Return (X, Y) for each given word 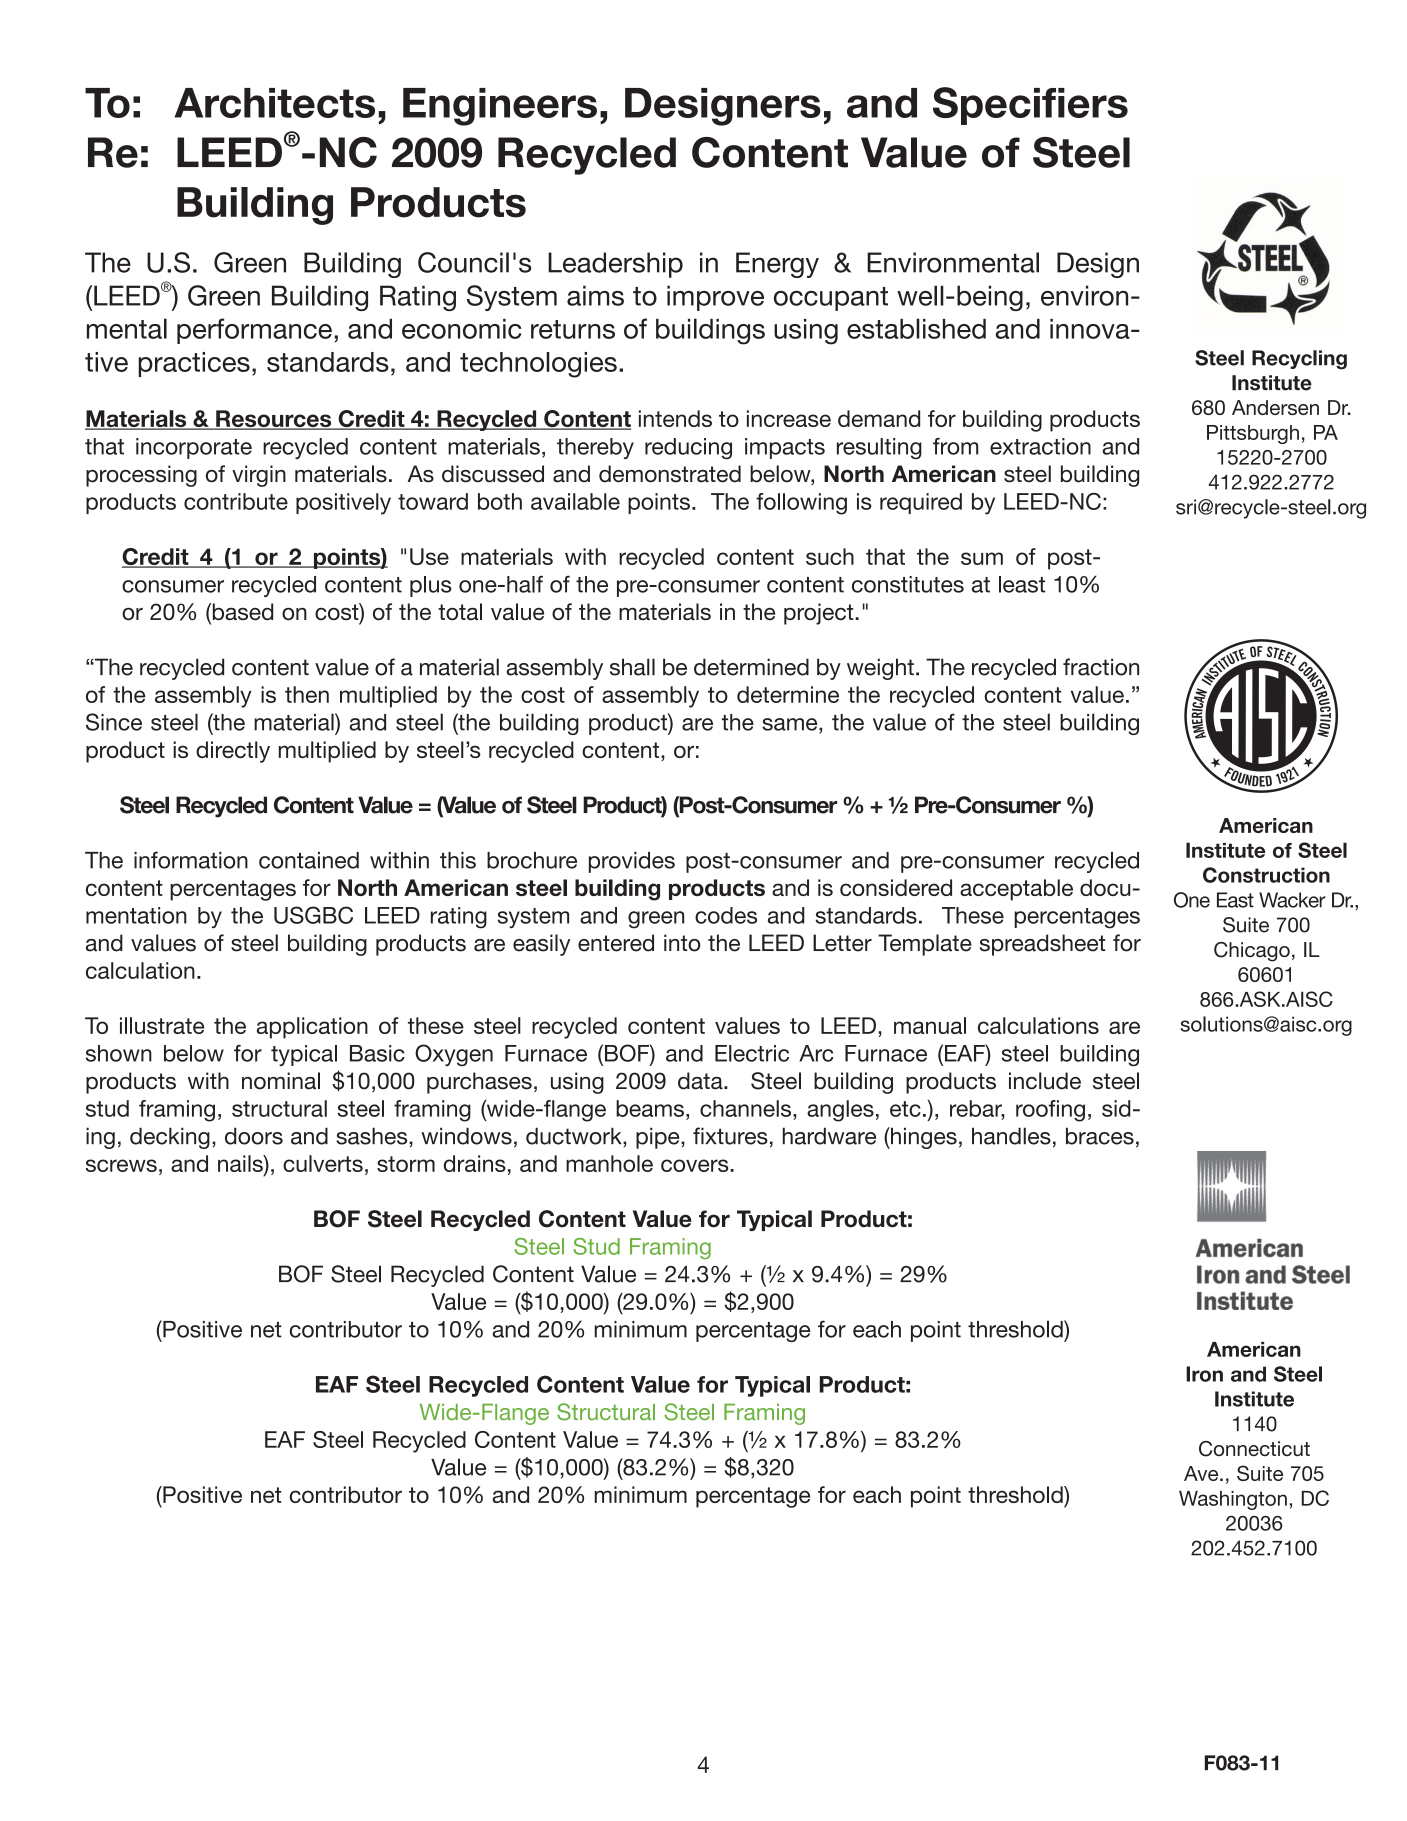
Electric (752, 1053)
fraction (1101, 667)
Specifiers (1030, 106)
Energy (777, 265)
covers (696, 1165)
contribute (236, 501)
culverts (323, 1163)
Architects (275, 103)
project (820, 614)
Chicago (1252, 952)
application (312, 1028)
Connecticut (1254, 1449)
